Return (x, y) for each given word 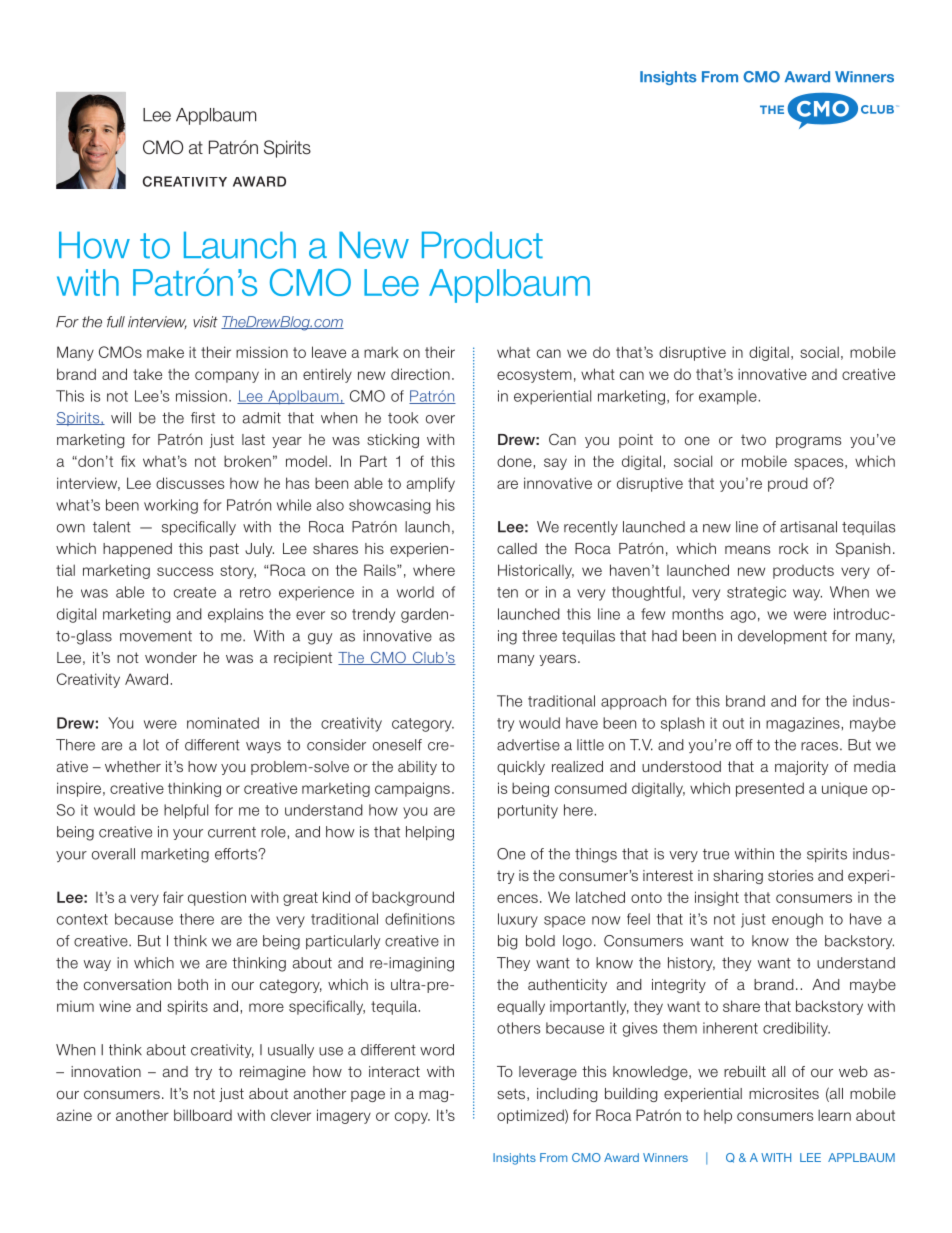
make (165, 352)
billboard (203, 1115)
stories (790, 875)
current (232, 832)
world (415, 592)
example (729, 397)
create (195, 592)
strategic (756, 593)
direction (420, 374)
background (413, 898)
